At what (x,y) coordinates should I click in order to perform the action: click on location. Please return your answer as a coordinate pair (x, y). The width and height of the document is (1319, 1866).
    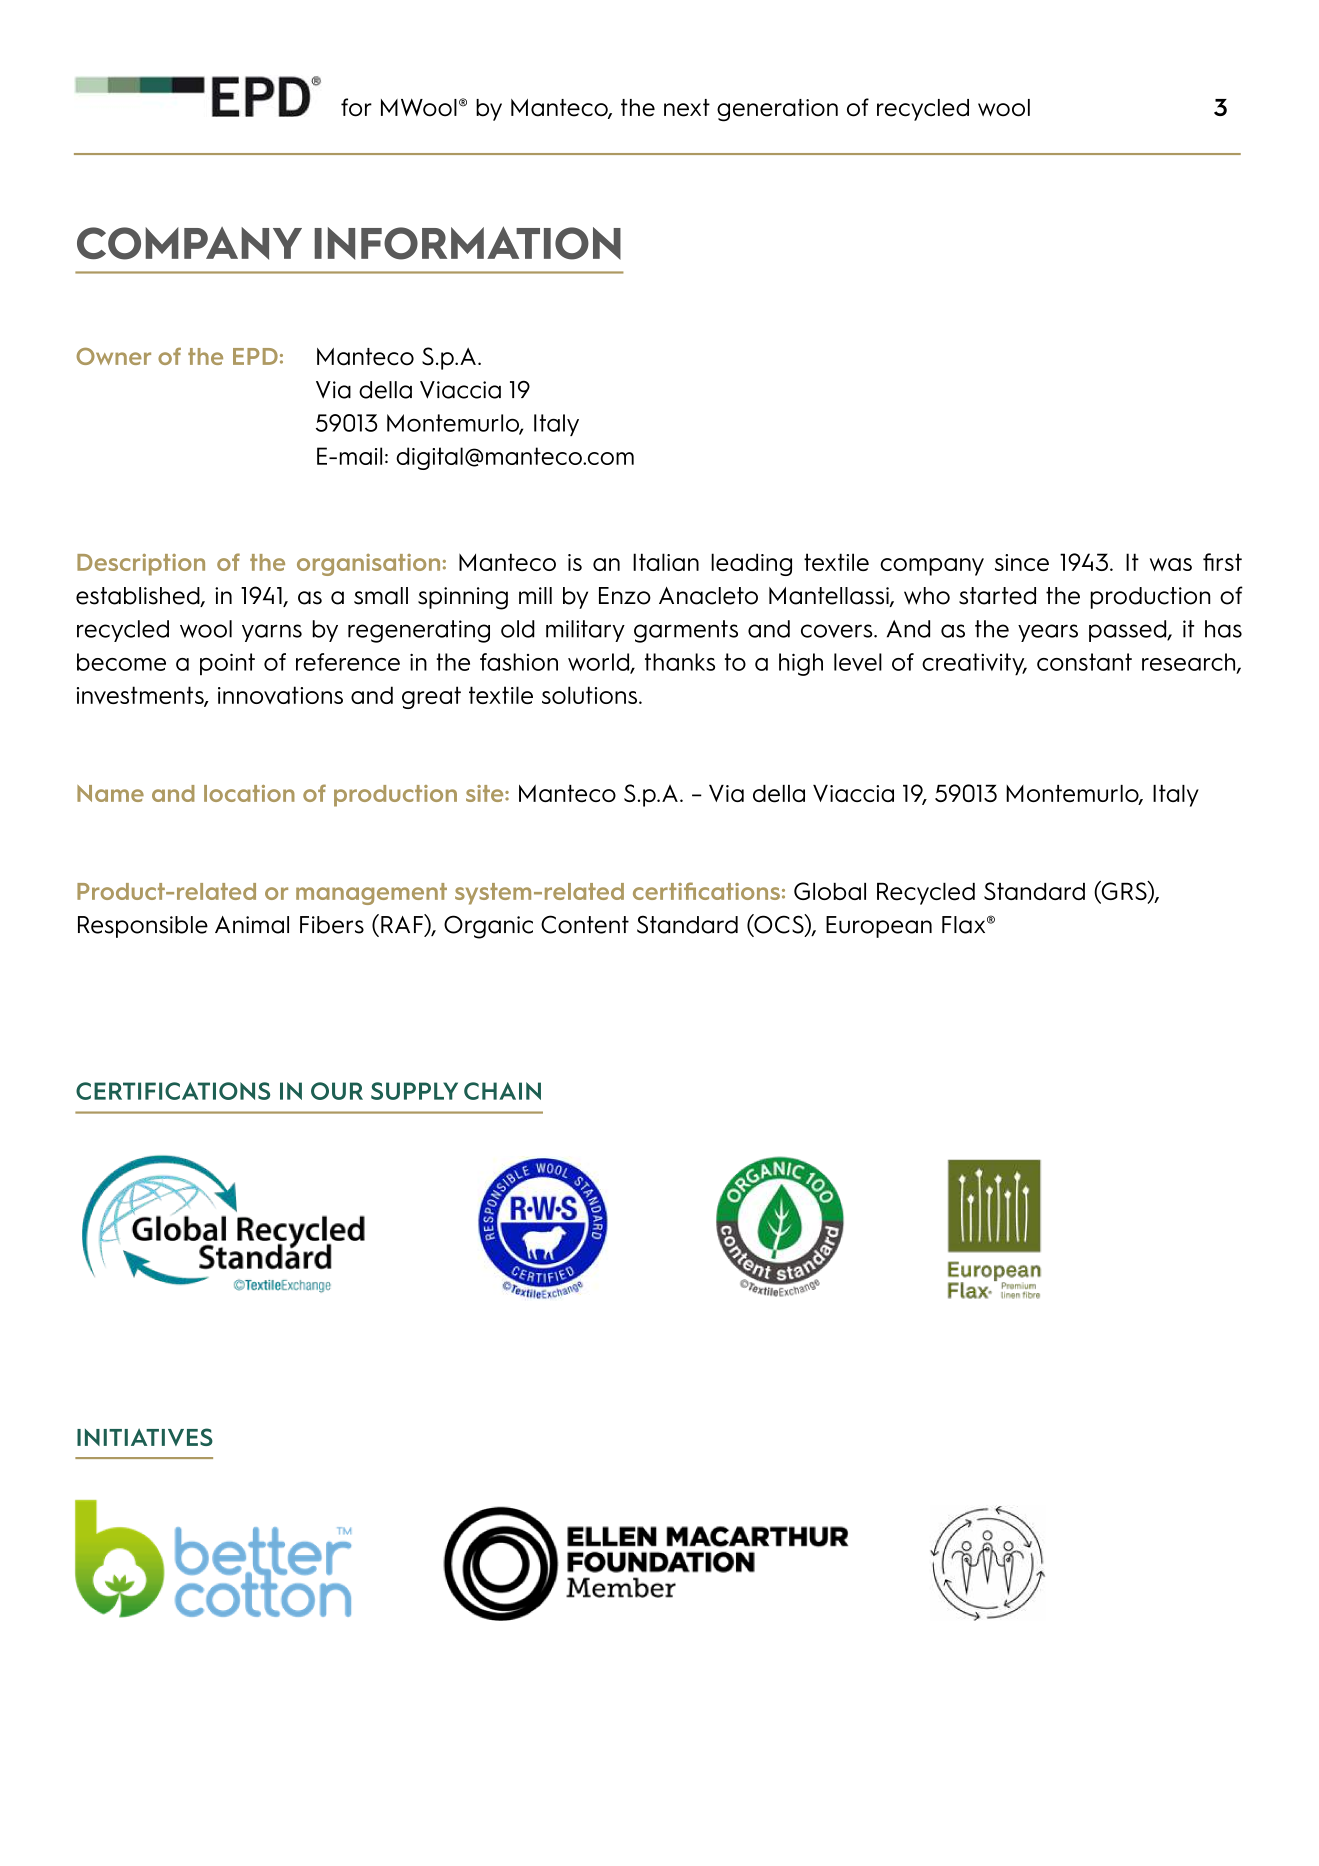
    Looking at the image, I should click on (249, 793).
